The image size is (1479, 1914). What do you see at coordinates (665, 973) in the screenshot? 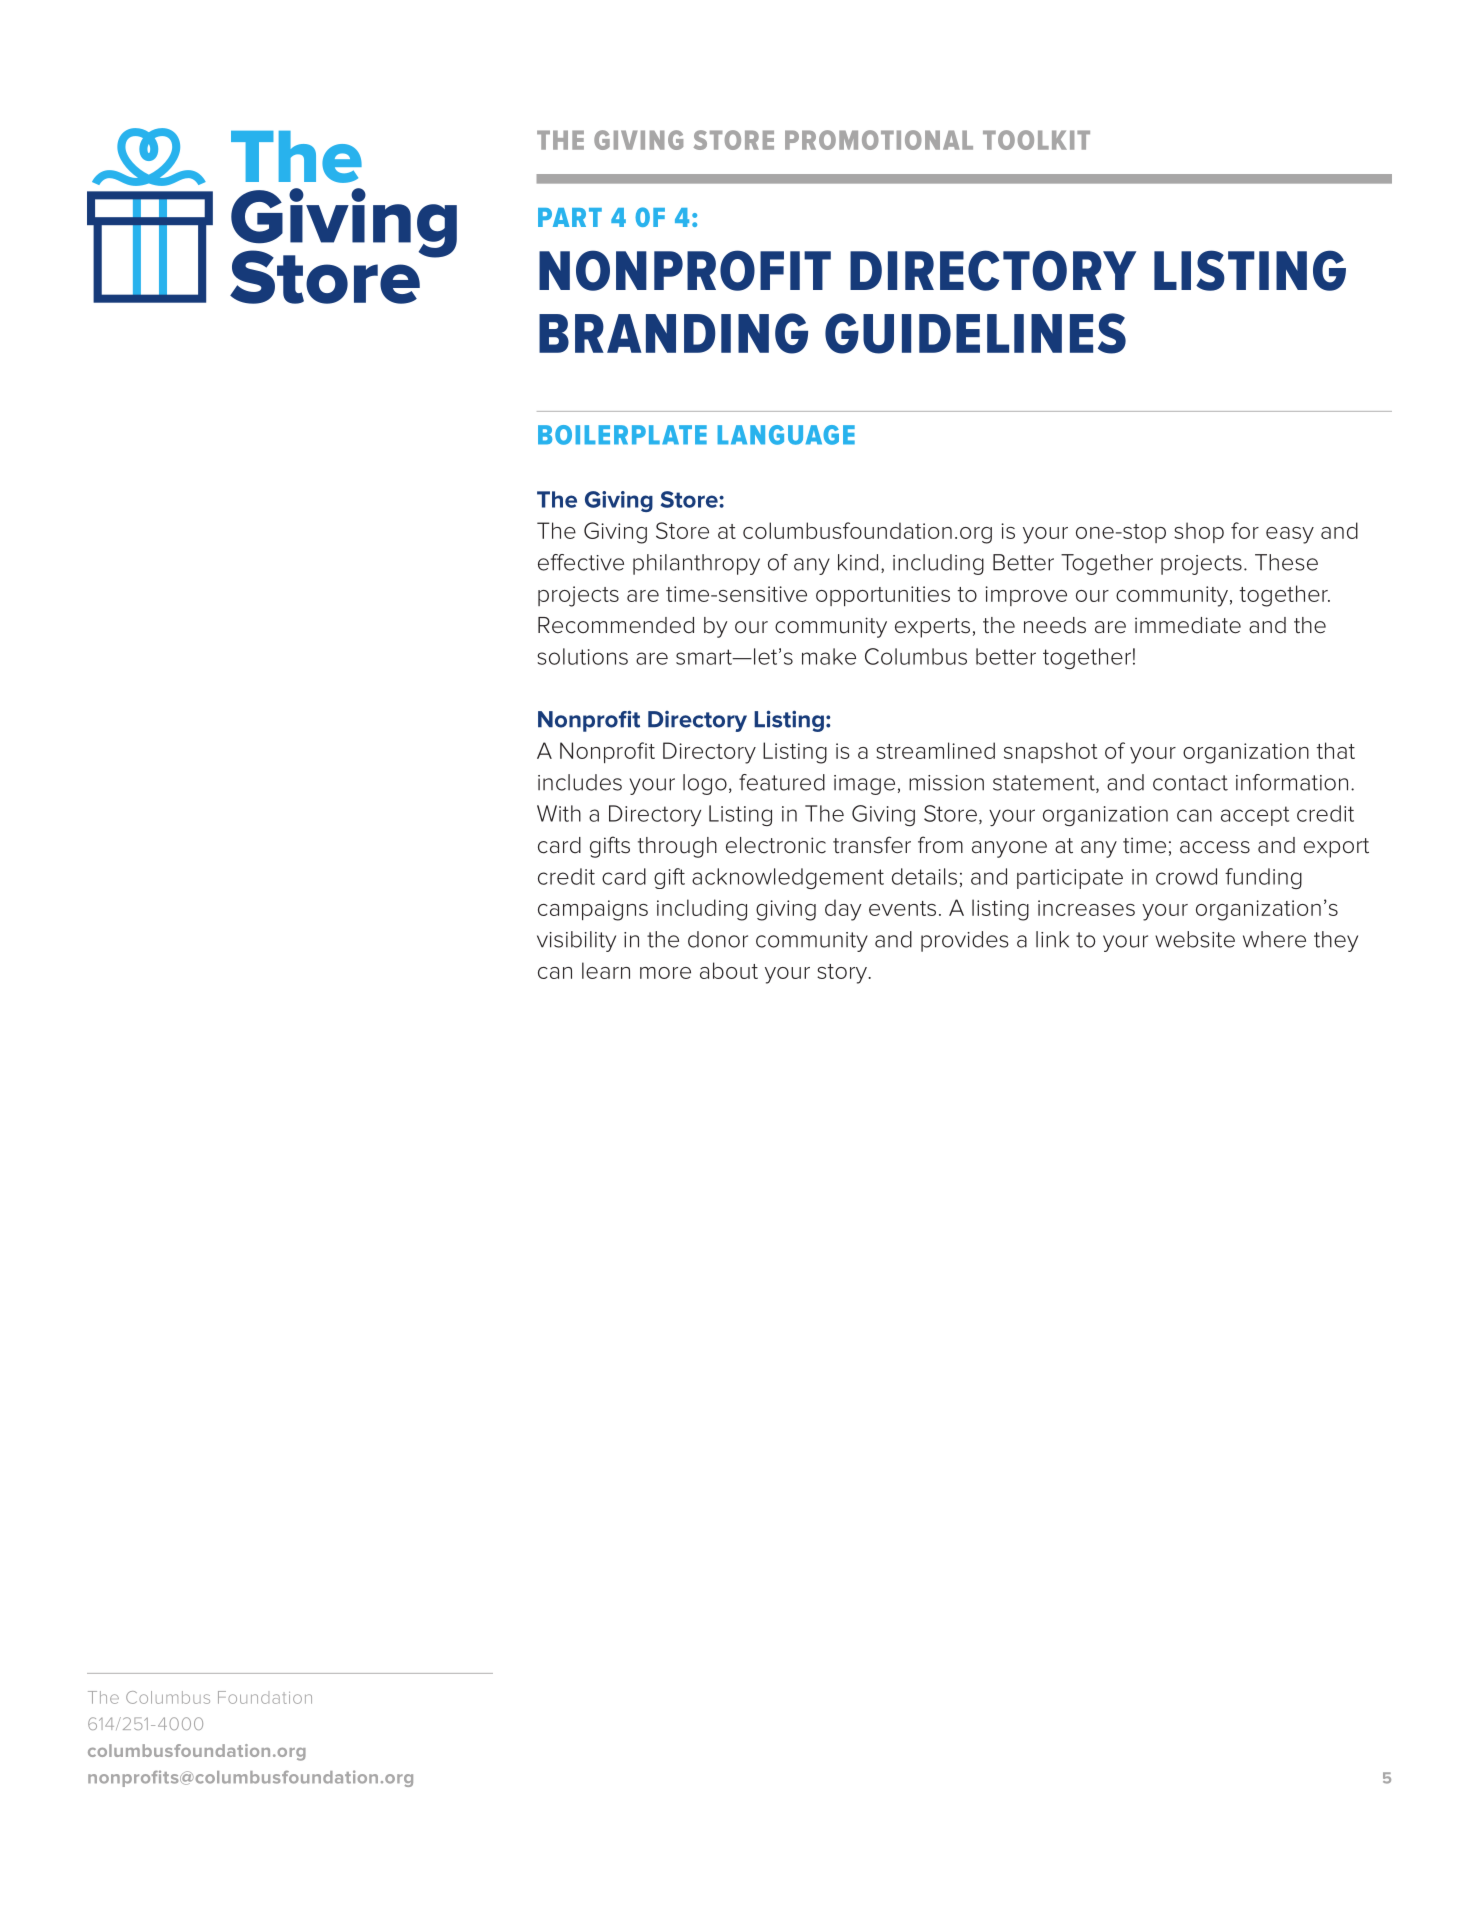
I see `more` at bounding box center [665, 973].
